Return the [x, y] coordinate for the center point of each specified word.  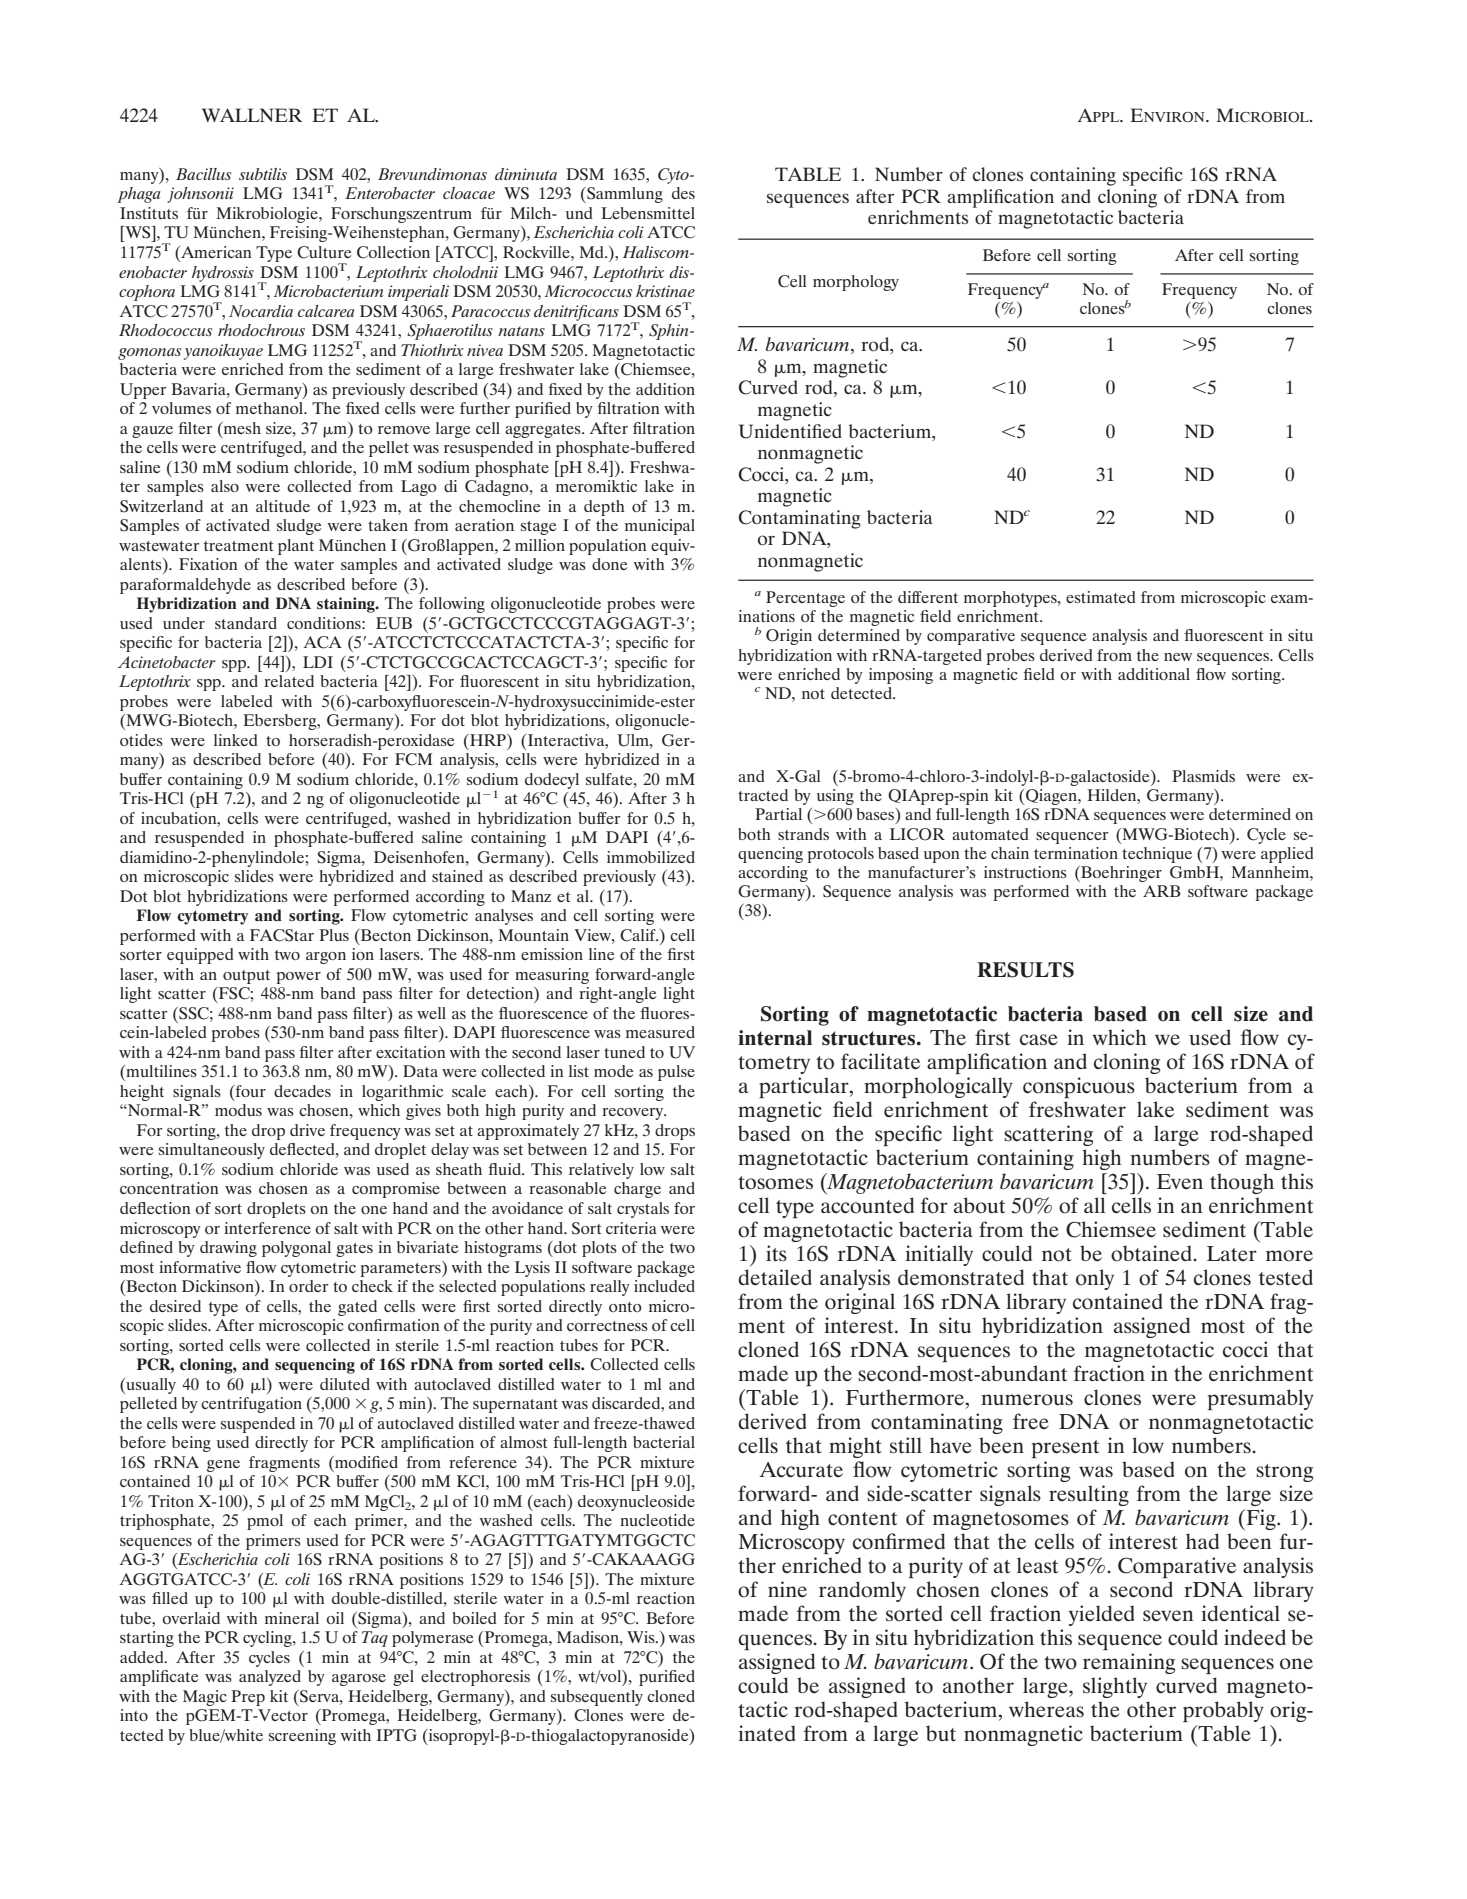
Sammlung [624, 195]
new [1178, 657]
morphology [856, 283]
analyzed [270, 1678]
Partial [778, 814]
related [289, 681]
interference [267, 1228]
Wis [642, 1637]
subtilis [263, 174]
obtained [1152, 1253]
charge [637, 1190]
